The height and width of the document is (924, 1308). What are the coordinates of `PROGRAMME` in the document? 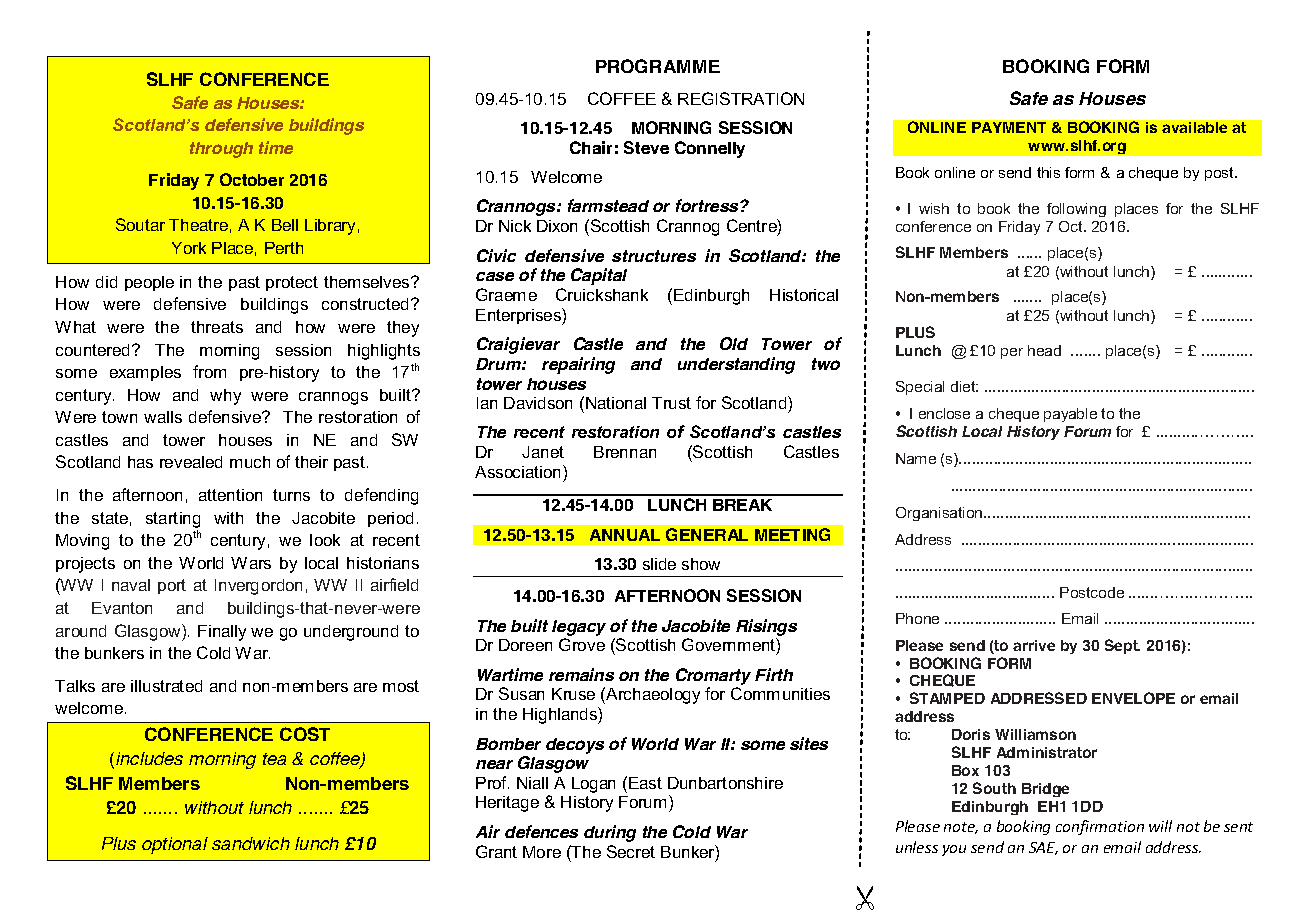 It's located at (658, 66).
